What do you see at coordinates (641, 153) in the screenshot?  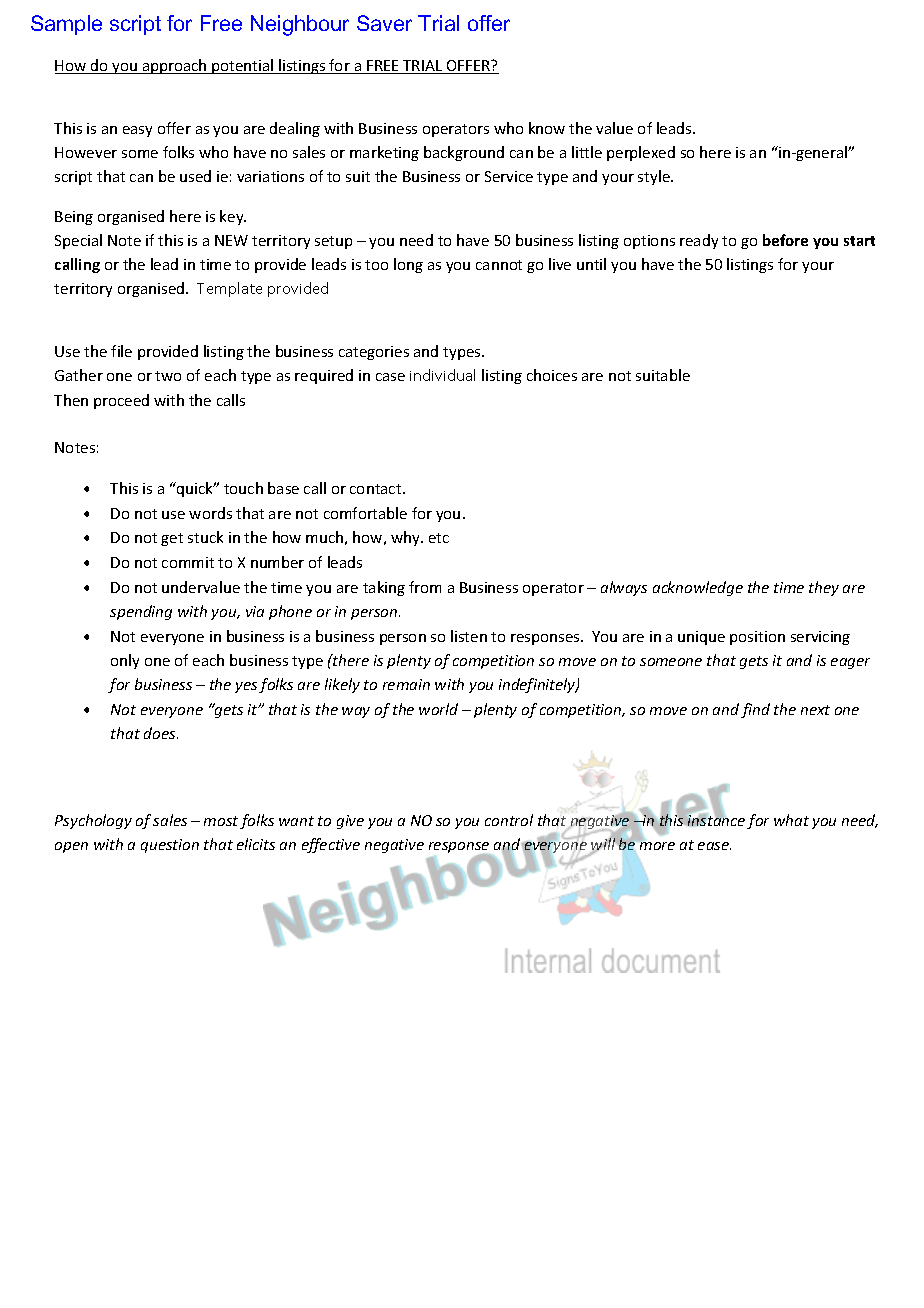 I see `perplexed` at bounding box center [641, 153].
